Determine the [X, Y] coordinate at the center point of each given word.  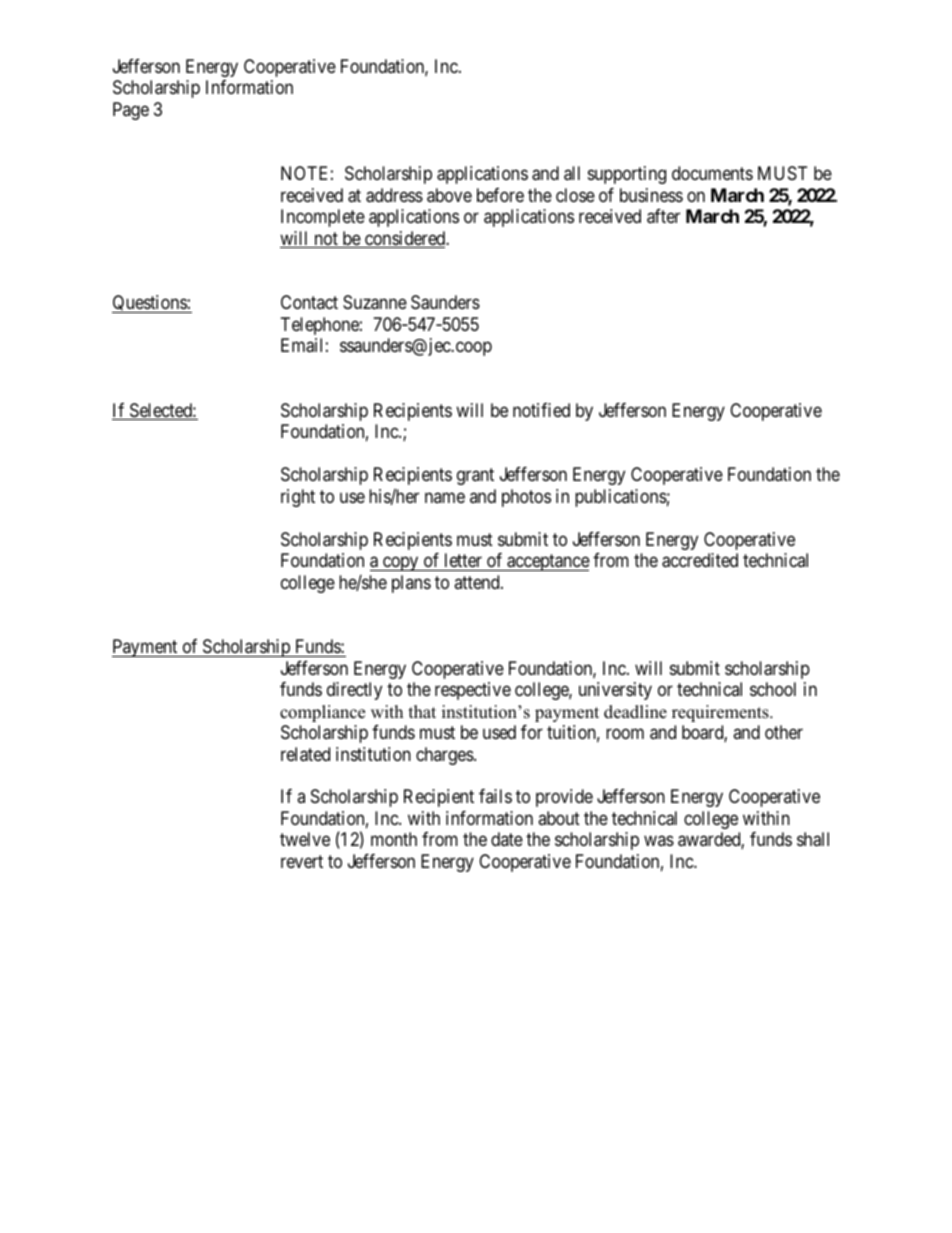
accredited [700, 560]
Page [131, 111]
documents [712, 173]
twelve [305, 839]
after [663, 216]
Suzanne [375, 302]
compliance [322, 713]
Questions [150, 304]
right [298, 498]
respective [473, 691]
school [773, 689]
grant [475, 476]
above [449, 195]
